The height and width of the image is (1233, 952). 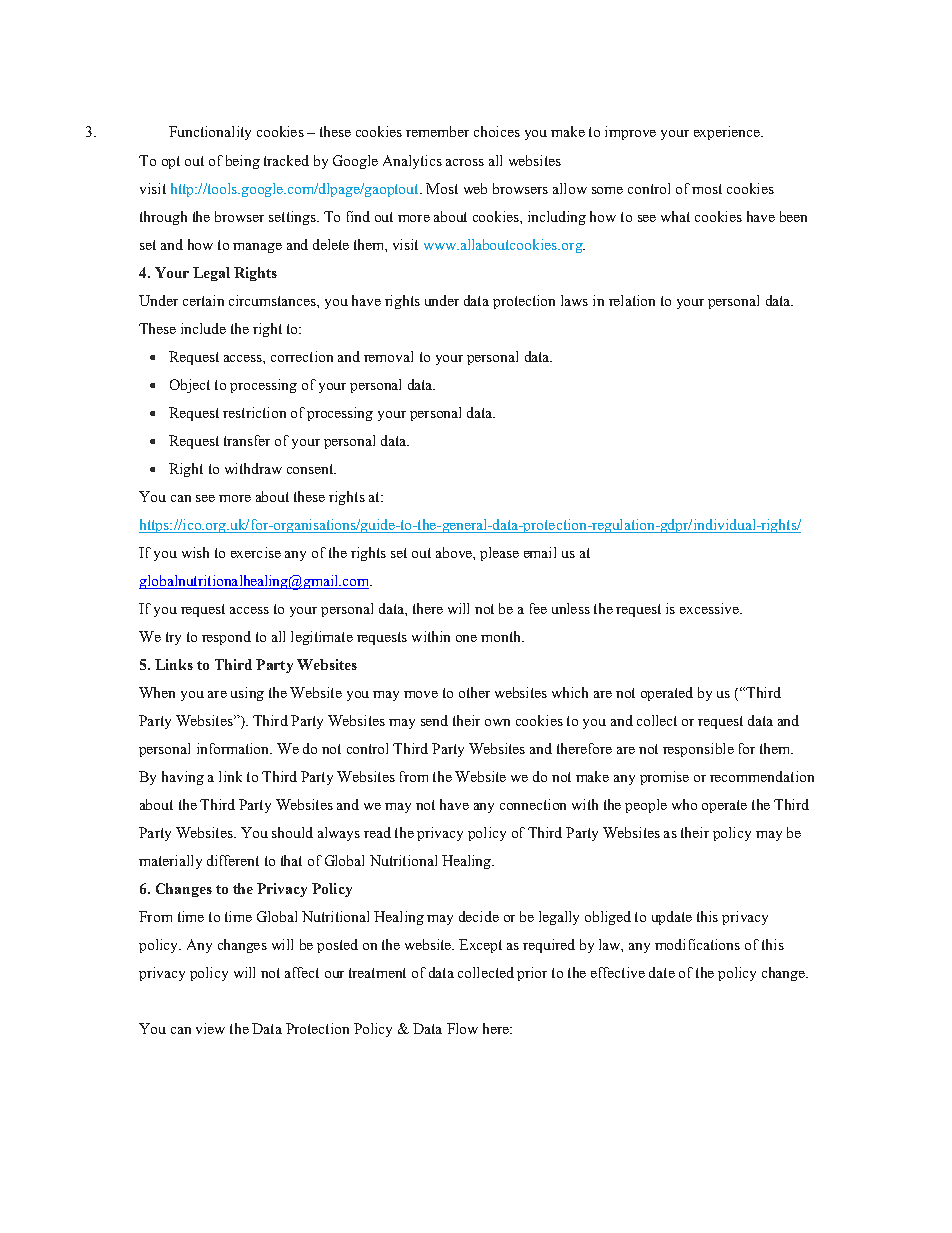 What do you see at coordinates (256, 552) in the image?
I see `exercise` at bounding box center [256, 552].
